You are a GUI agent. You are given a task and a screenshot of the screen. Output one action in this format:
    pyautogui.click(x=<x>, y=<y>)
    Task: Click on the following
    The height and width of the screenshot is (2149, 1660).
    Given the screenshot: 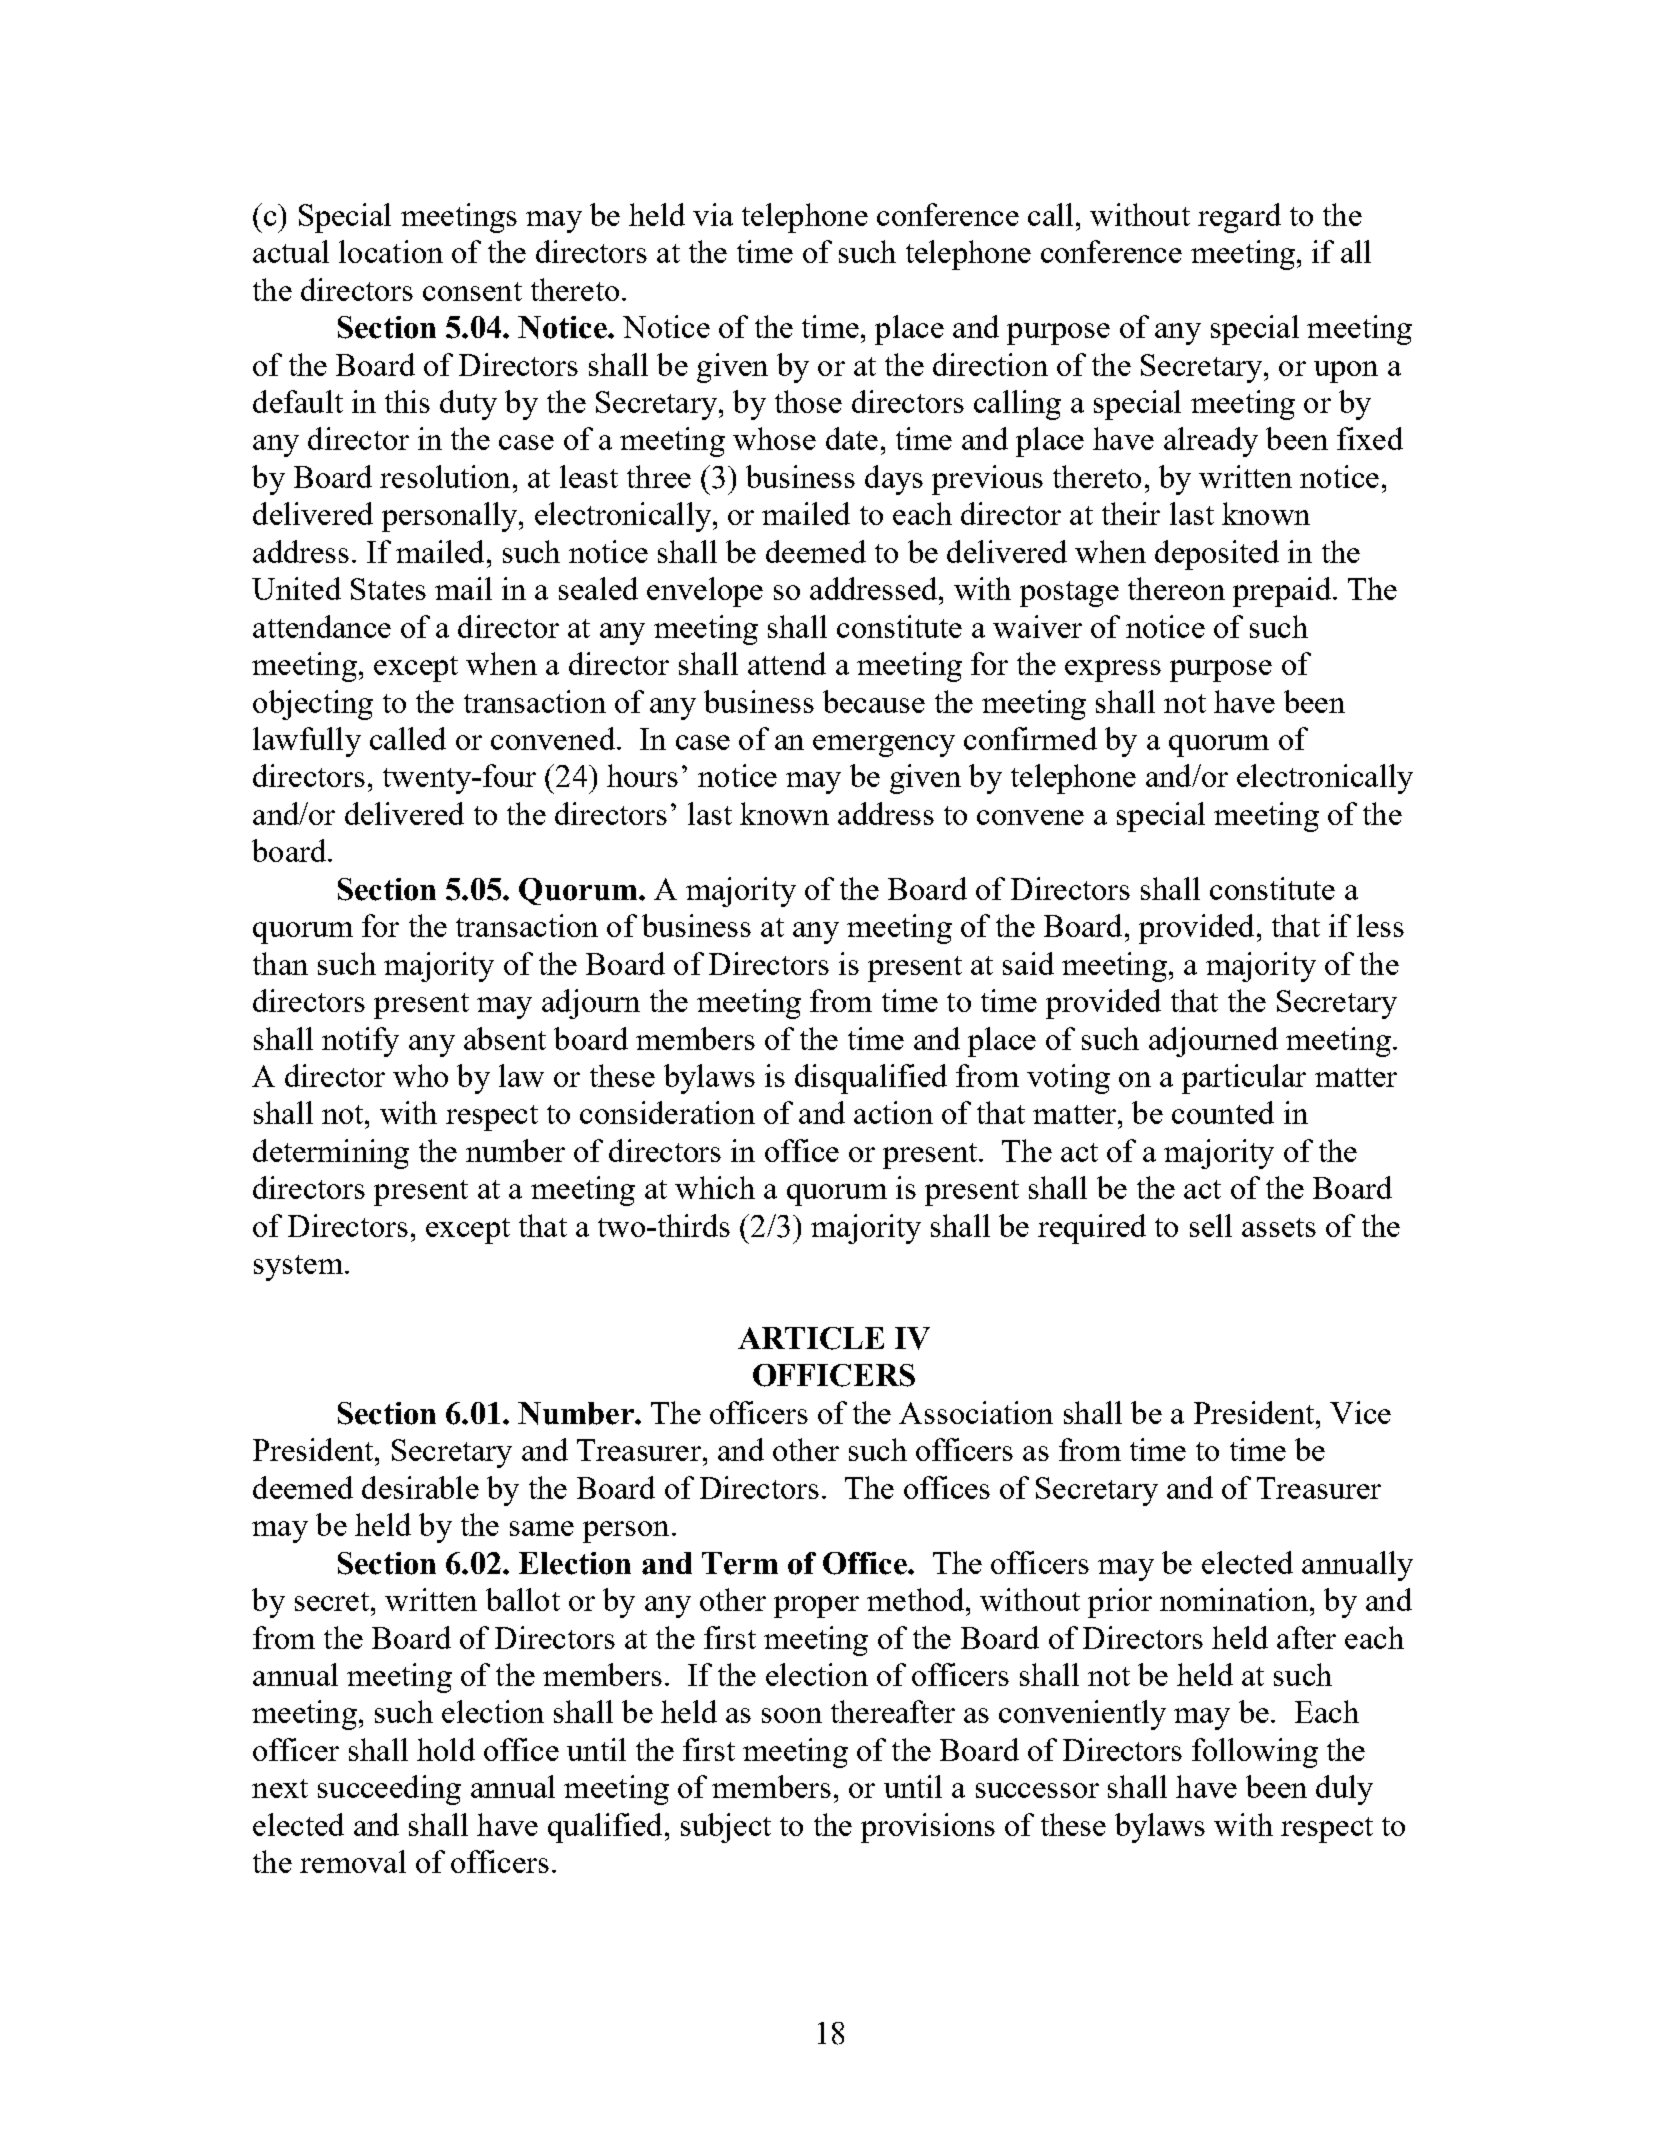 What is the action you would take?
    pyautogui.click(x=1255, y=1753)
